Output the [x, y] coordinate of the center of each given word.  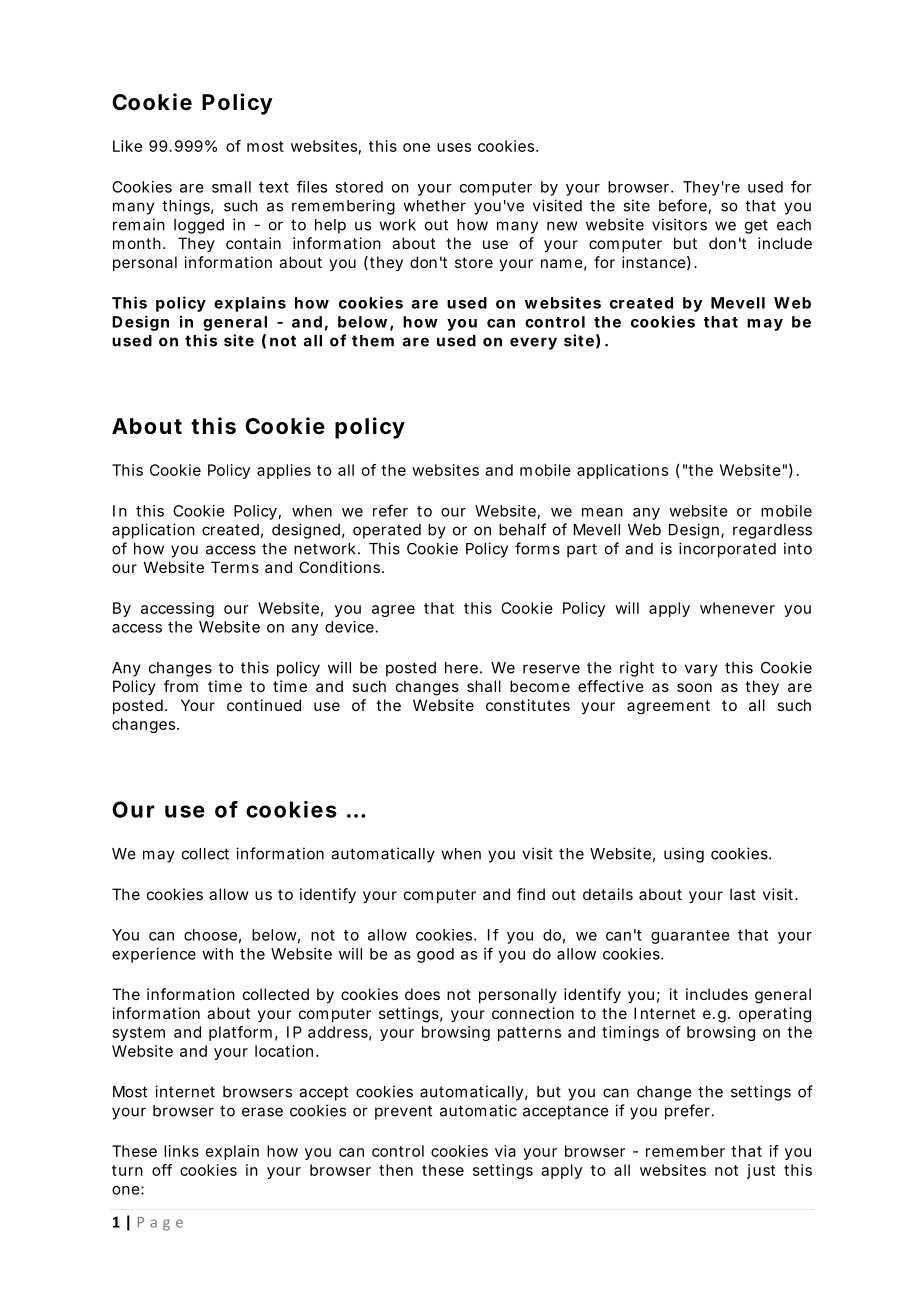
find [531, 894]
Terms [235, 567]
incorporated [727, 550]
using [684, 855]
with [217, 954]
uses [454, 147]
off [162, 1170]
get [756, 226]
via [505, 1151]
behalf [522, 529]
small [231, 187]
